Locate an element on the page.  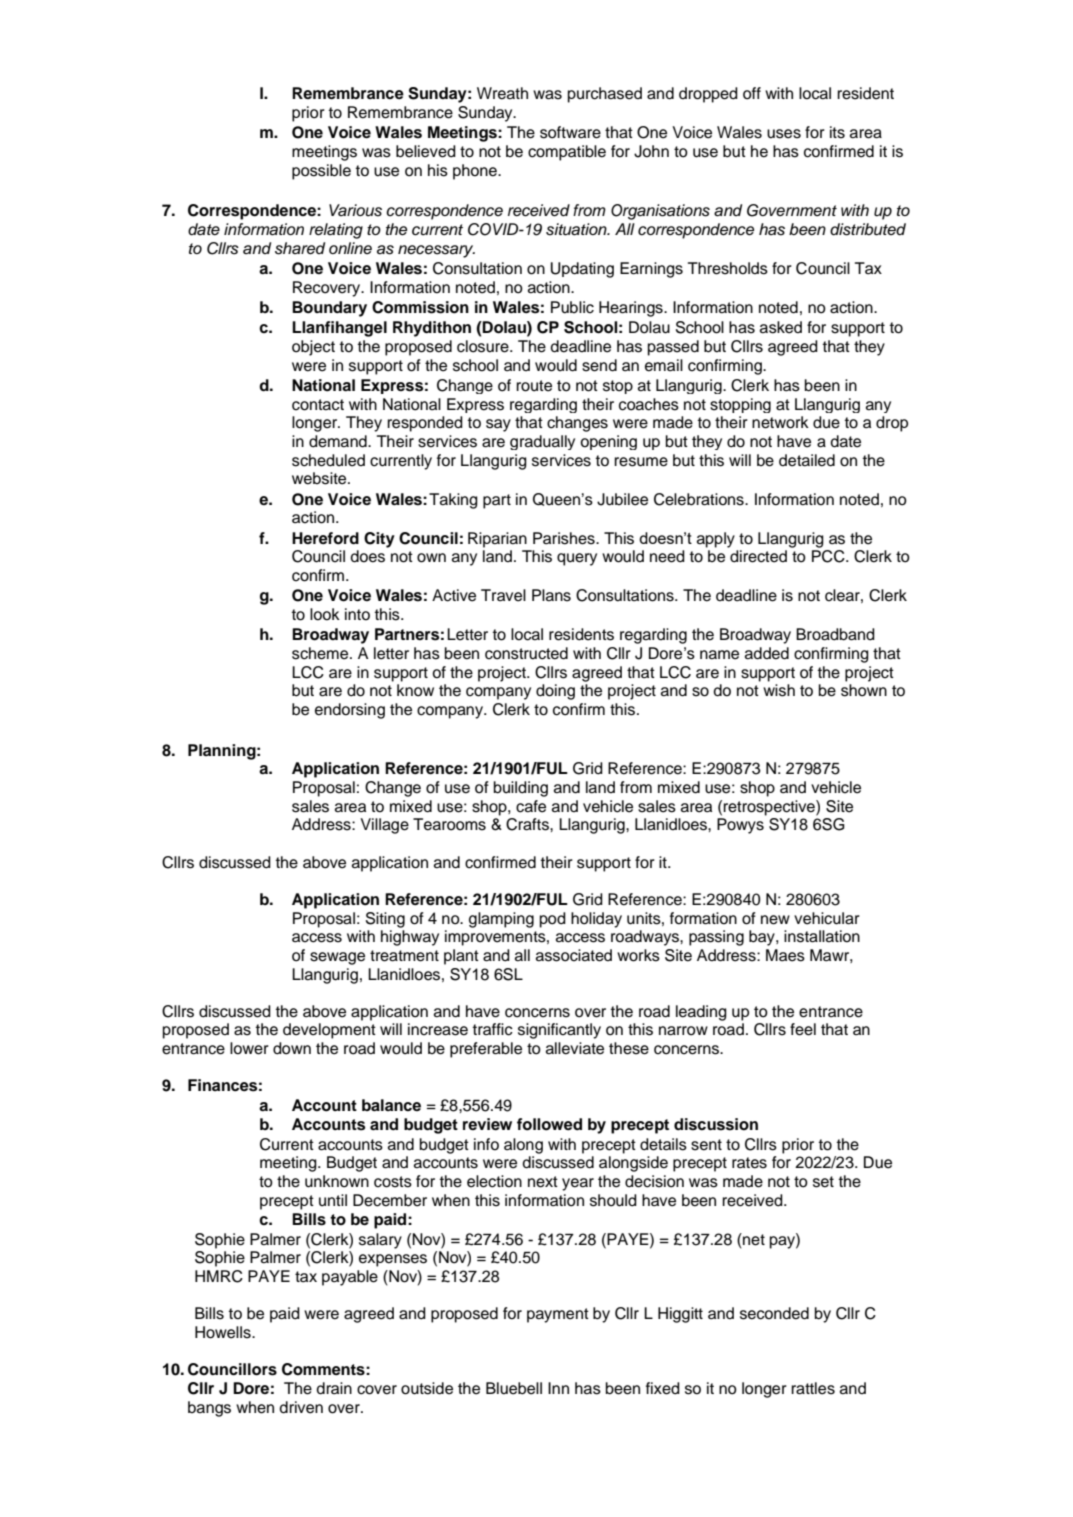
uses is located at coordinates (784, 134).
